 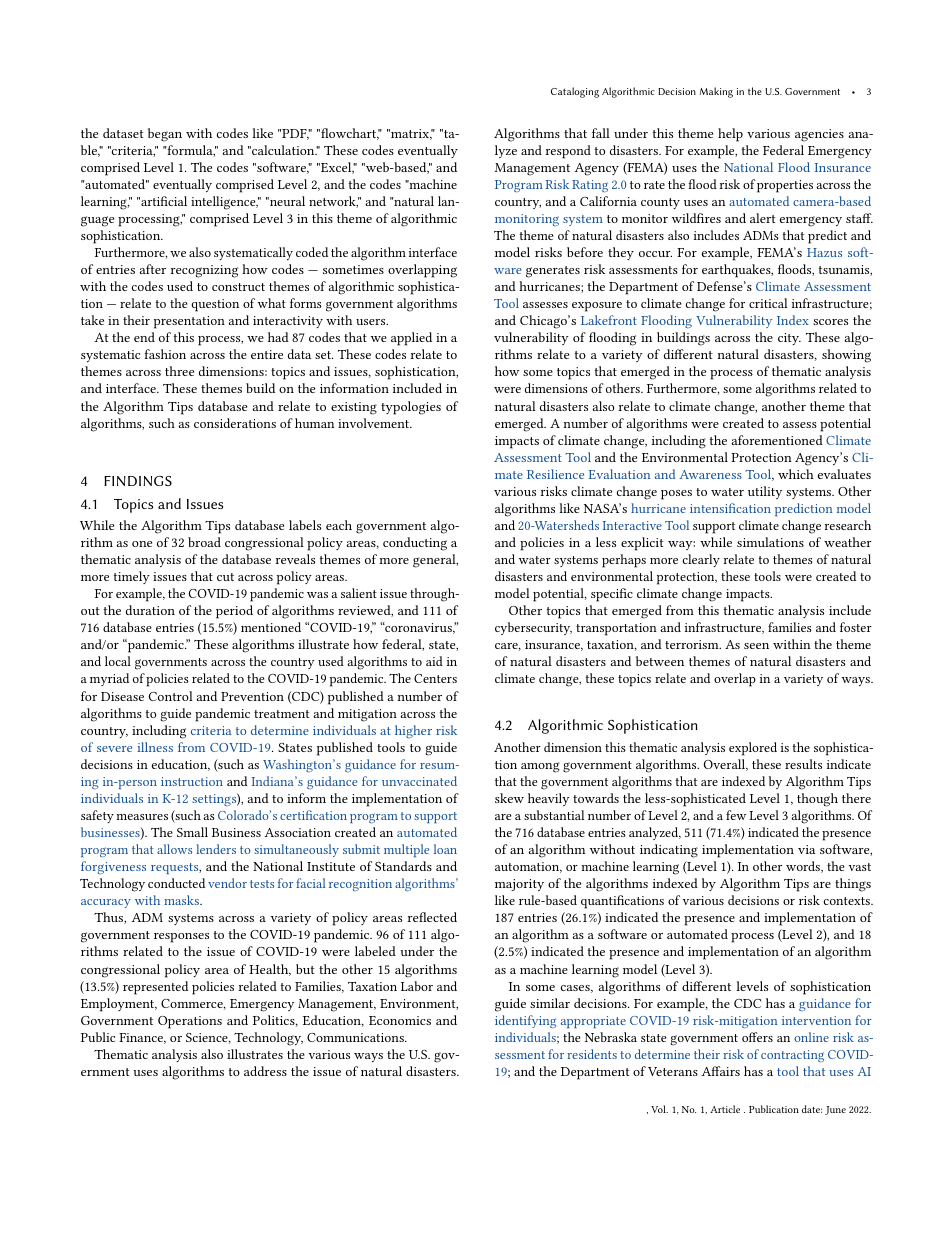 I want to click on identifying, so click(x=525, y=1021).
